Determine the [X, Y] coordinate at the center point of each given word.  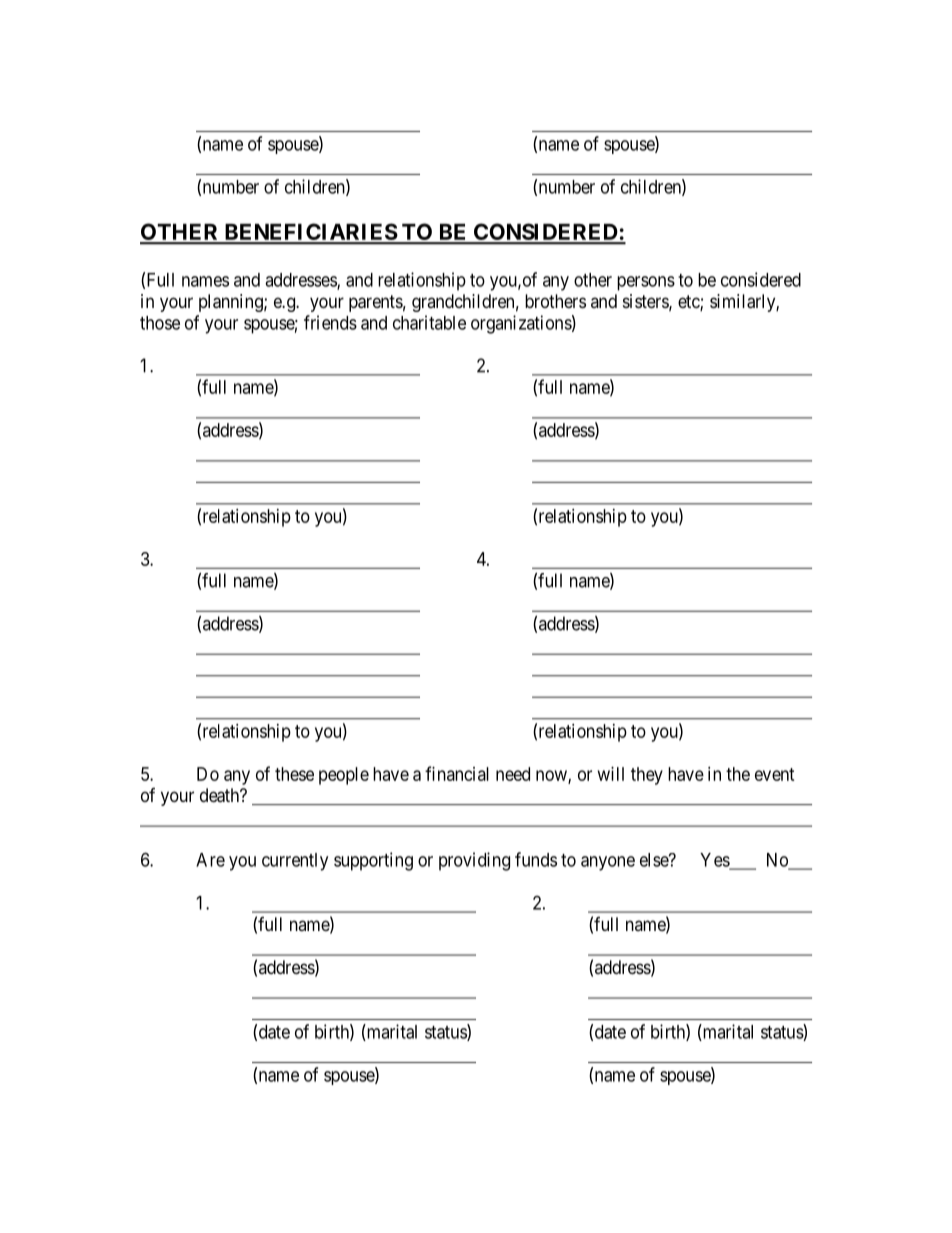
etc [689, 303]
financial [457, 773]
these [294, 774]
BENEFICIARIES [310, 233]
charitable [429, 322]
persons [646, 283]
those [160, 323]
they [647, 776]
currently [295, 862]
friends [330, 322]
